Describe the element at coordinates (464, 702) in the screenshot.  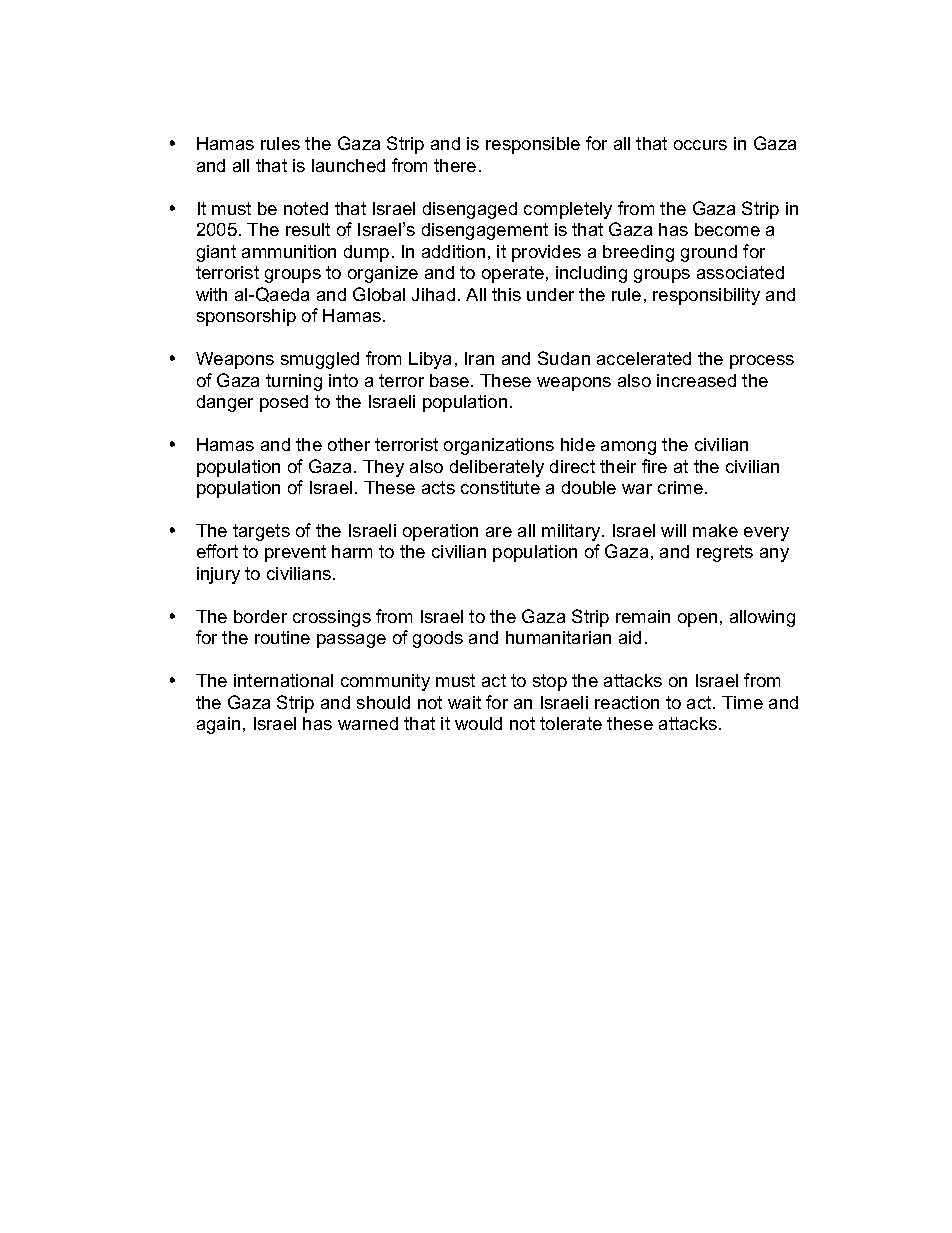
I see `wait` at that location.
